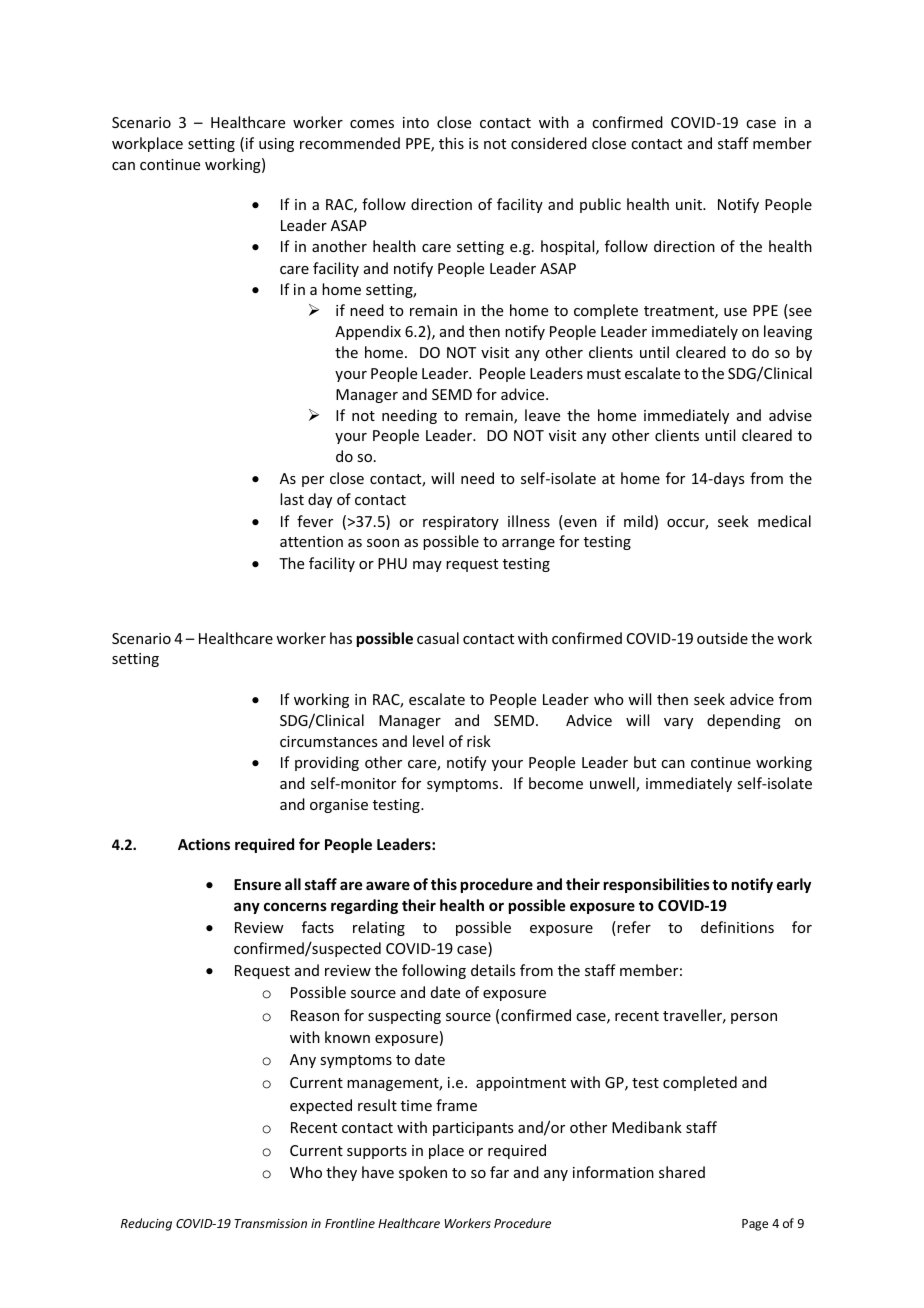 The width and height of the screenshot is (924, 1308). What do you see at coordinates (416, 122) in the screenshot?
I see `into` at bounding box center [416, 122].
